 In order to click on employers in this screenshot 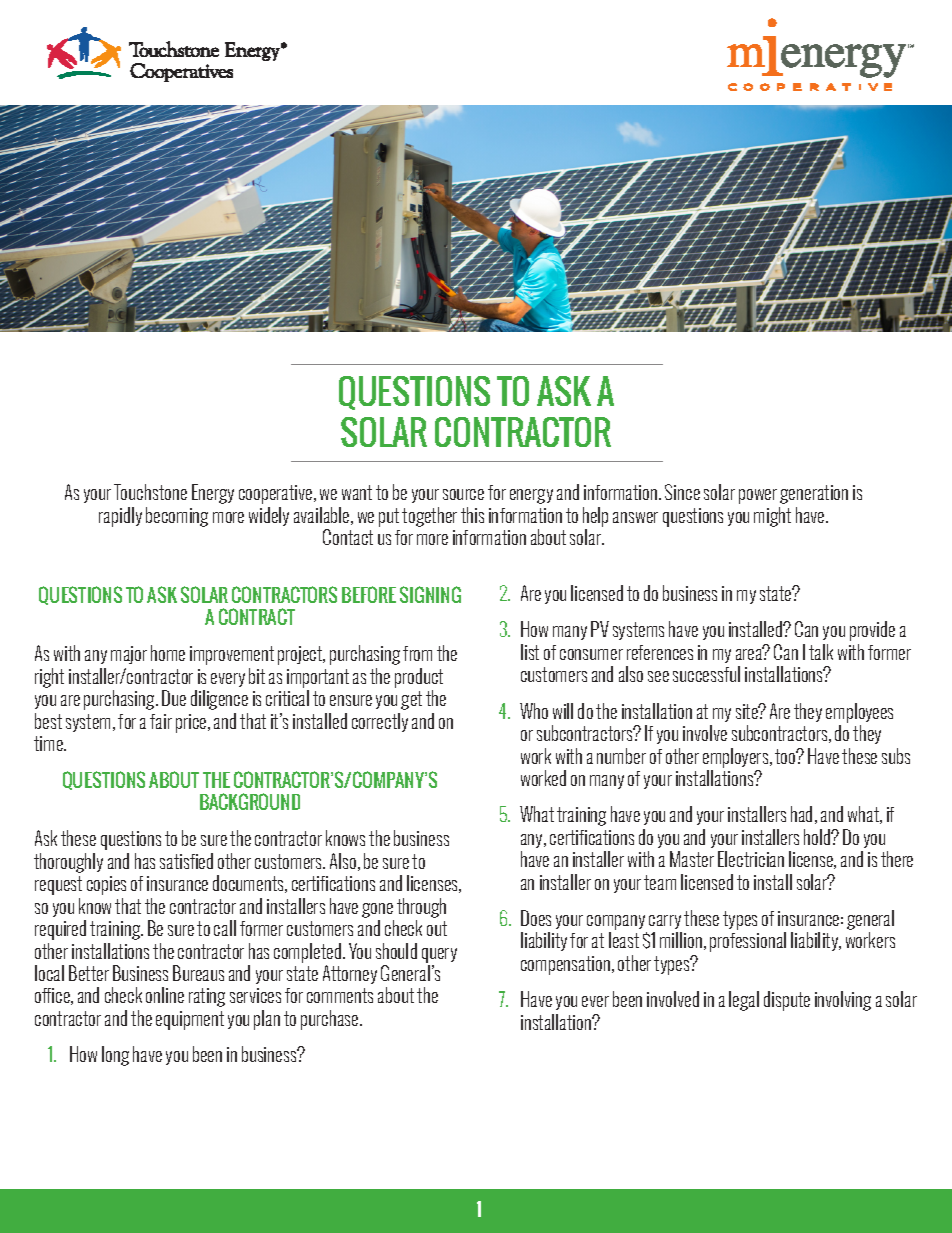, I will do `click(737, 758)`.
